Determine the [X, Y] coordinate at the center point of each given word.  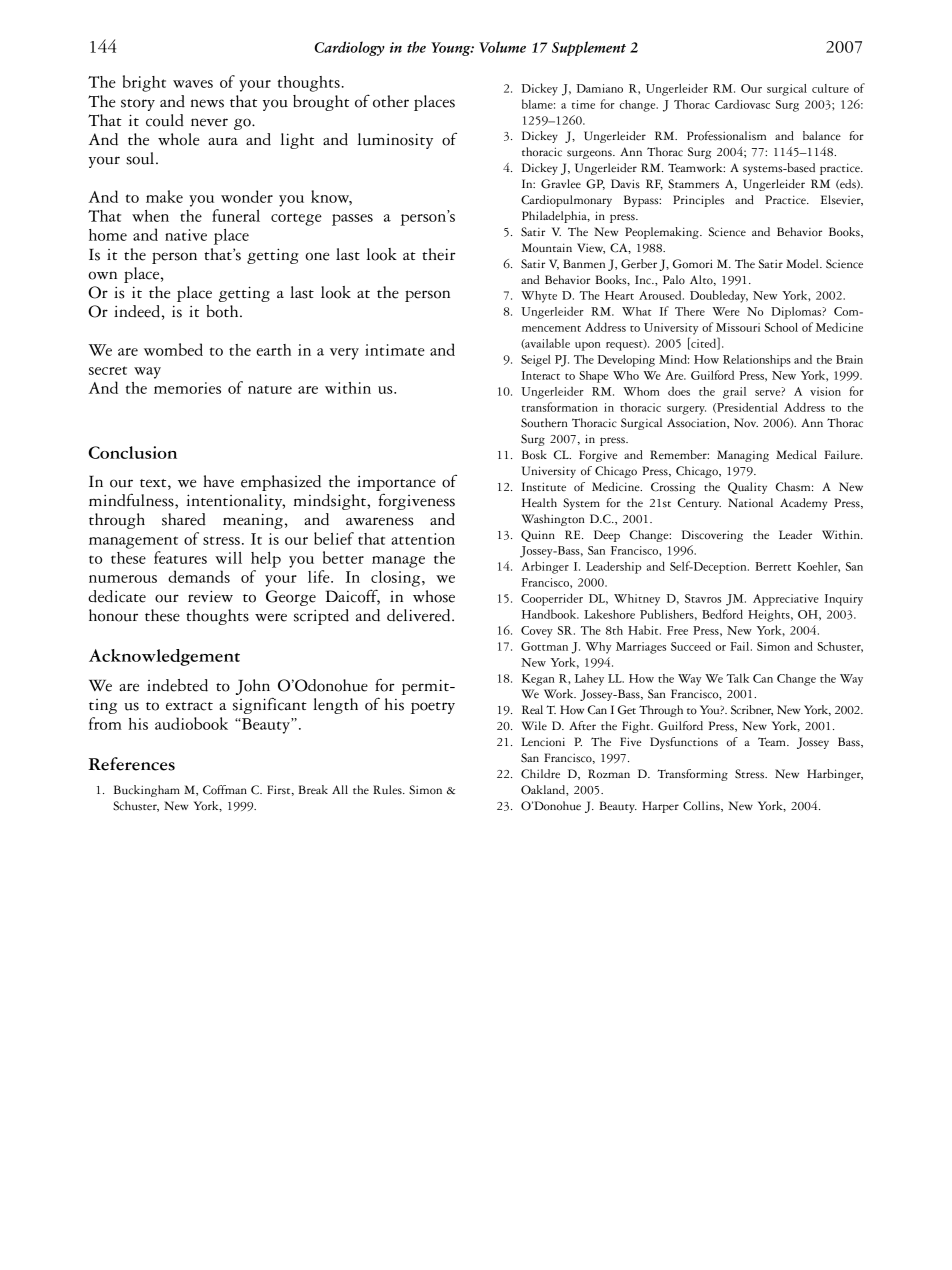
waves [193, 84]
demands [199, 576]
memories [187, 388]
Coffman [225, 790]
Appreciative [786, 600]
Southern [544, 423]
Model [803, 264]
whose [434, 596]
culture [830, 88]
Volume [502, 47]
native [186, 235]
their [439, 254]
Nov [746, 423]
